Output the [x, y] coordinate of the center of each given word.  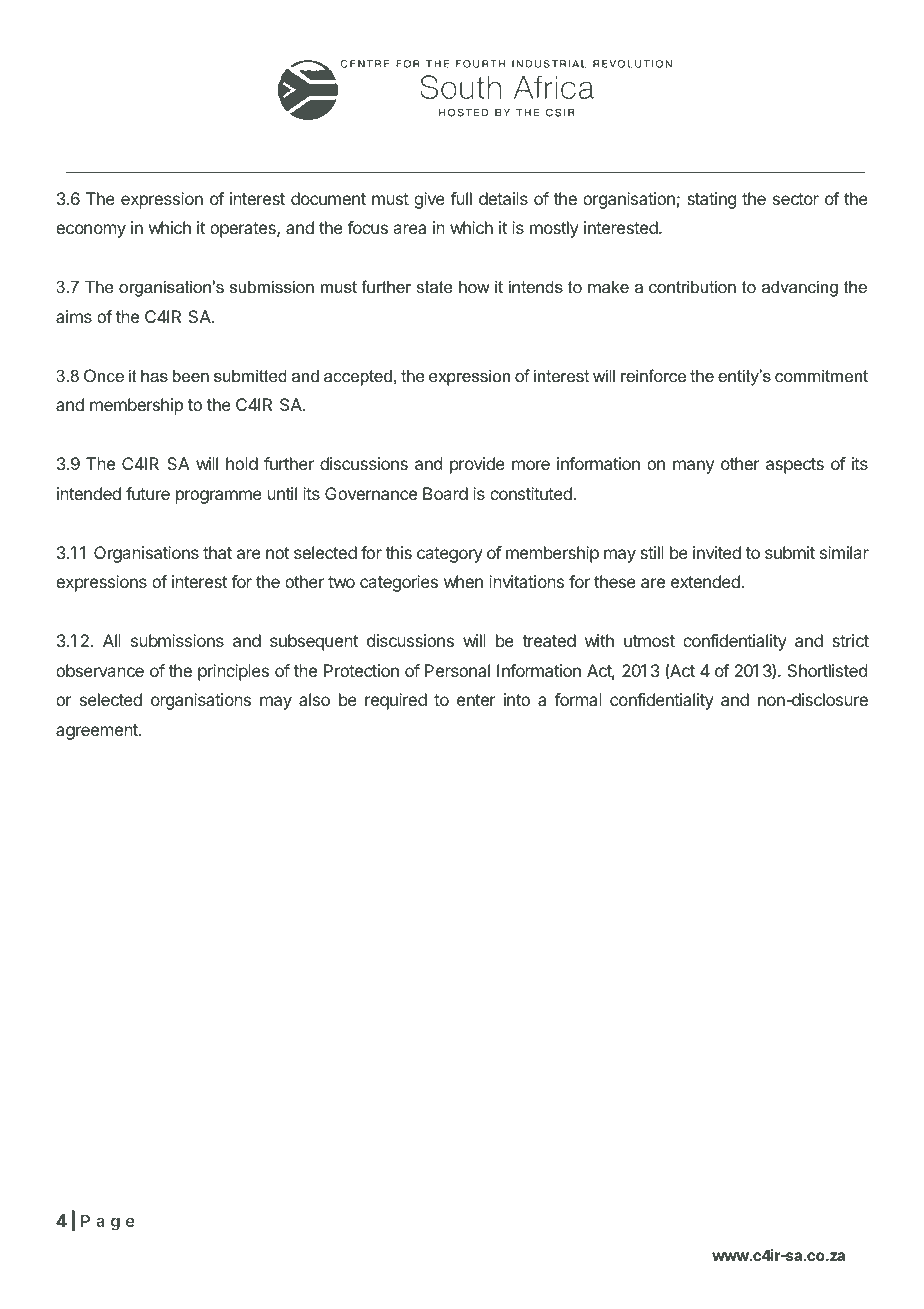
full [461, 198]
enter [476, 700]
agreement [98, 732]
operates [244, 230]
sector [796, 199]
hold [242, 463]
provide [477, 465]
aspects [795, 466]
